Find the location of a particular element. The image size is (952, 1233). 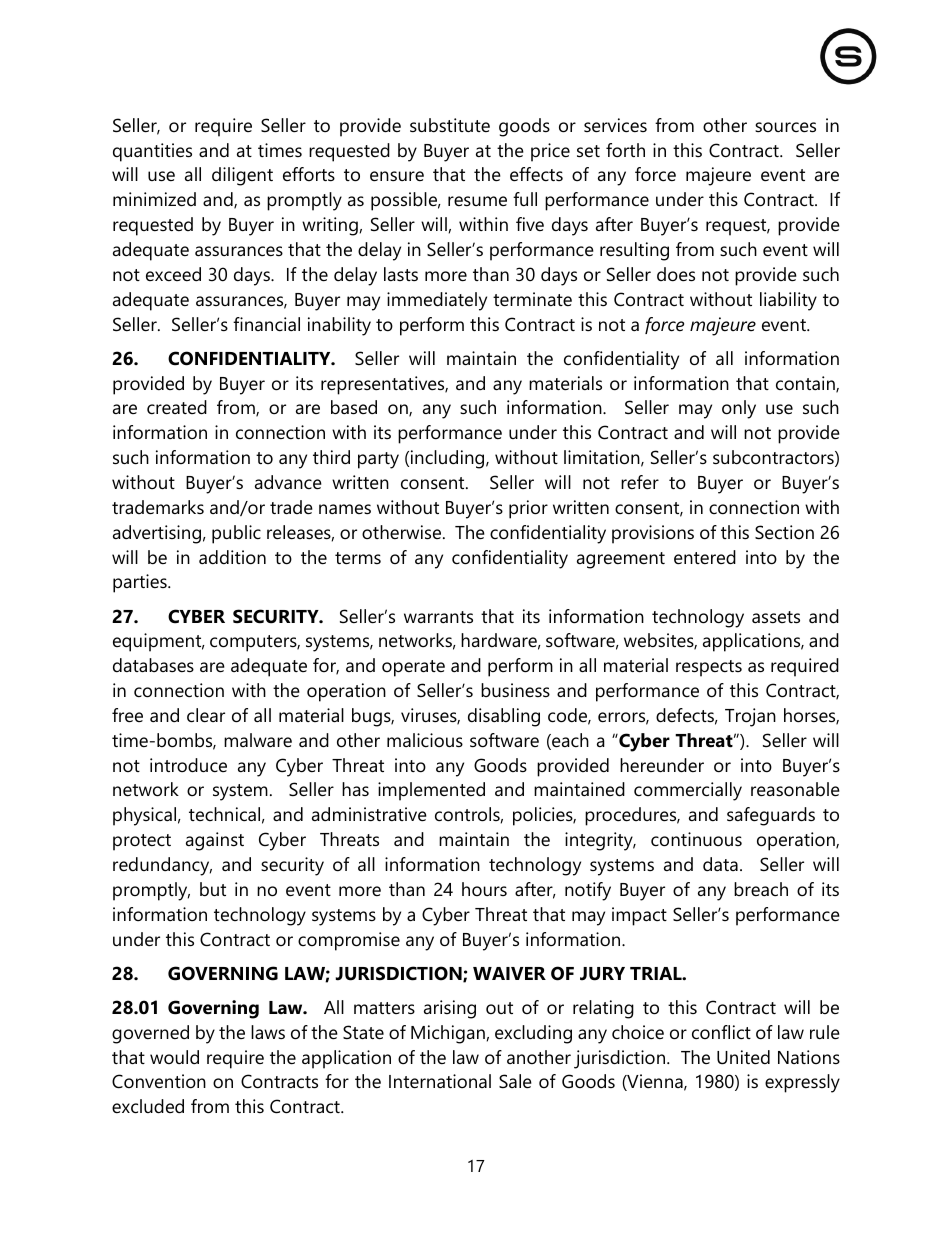

diligent is located at coordinates (242, 176).
